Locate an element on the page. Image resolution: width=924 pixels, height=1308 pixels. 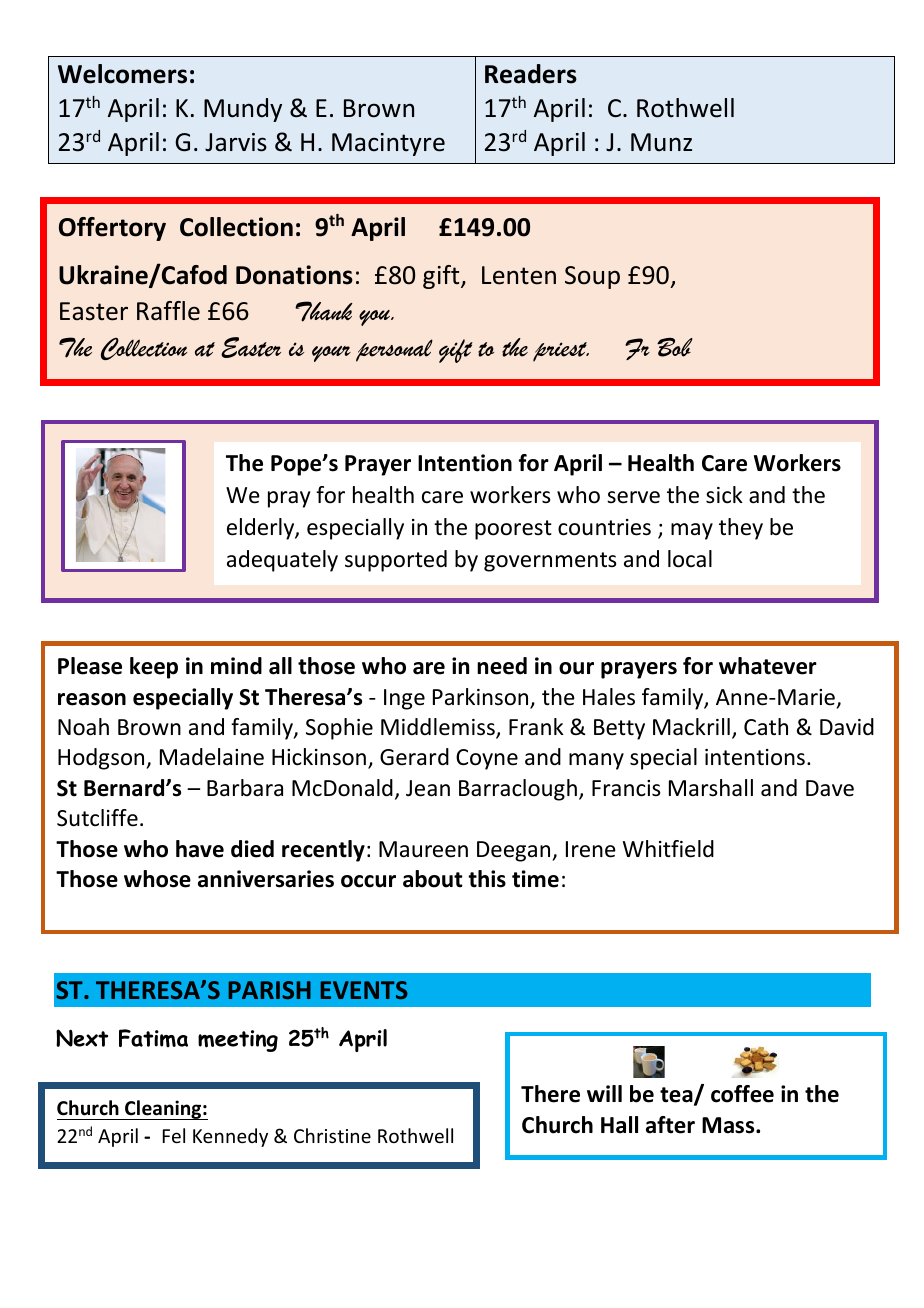
Readers is located at coordinates (531, 74).
